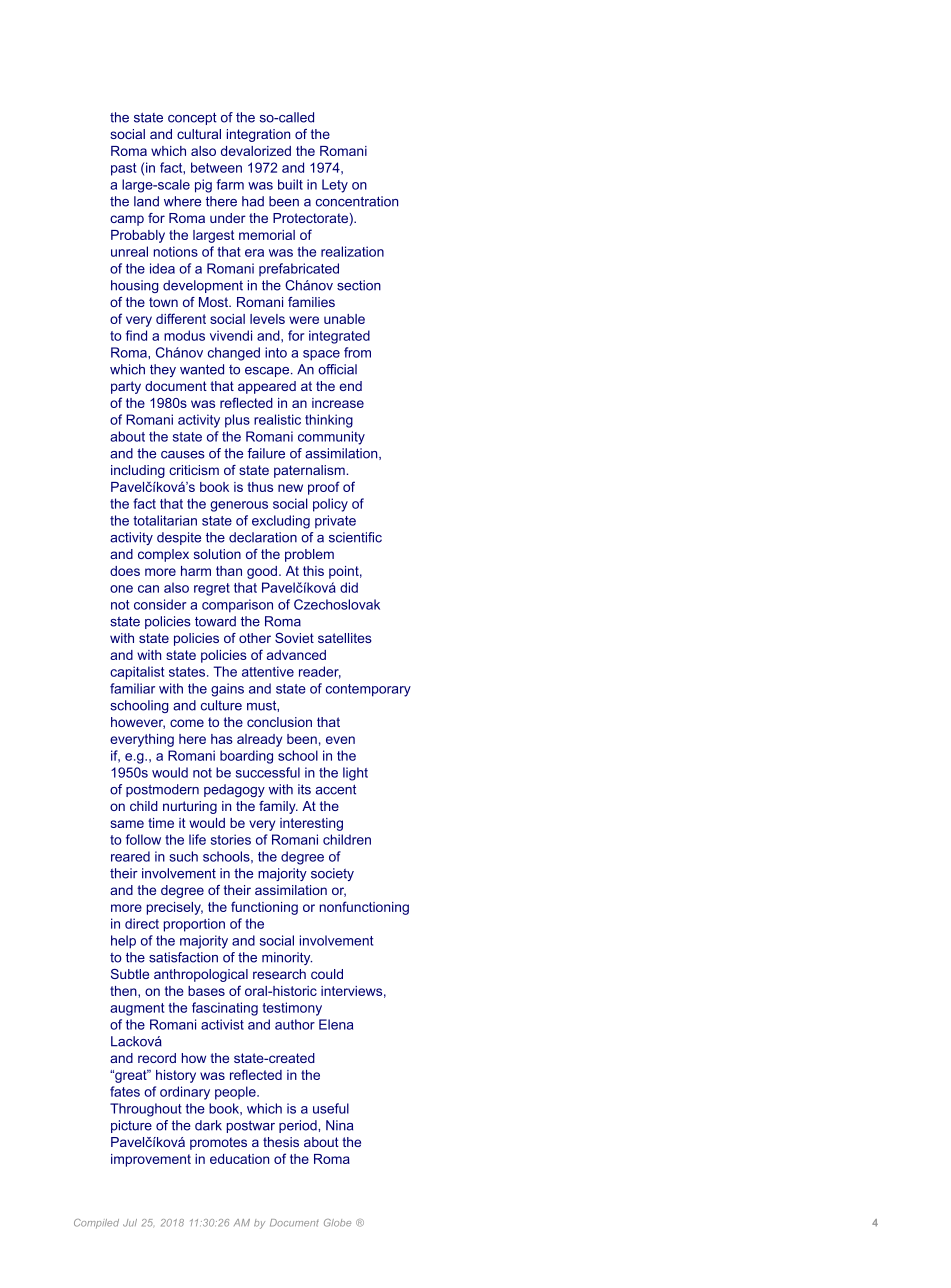 This screenshot has height=1288, width=951. I want to click on reared, so click(130, 856).
